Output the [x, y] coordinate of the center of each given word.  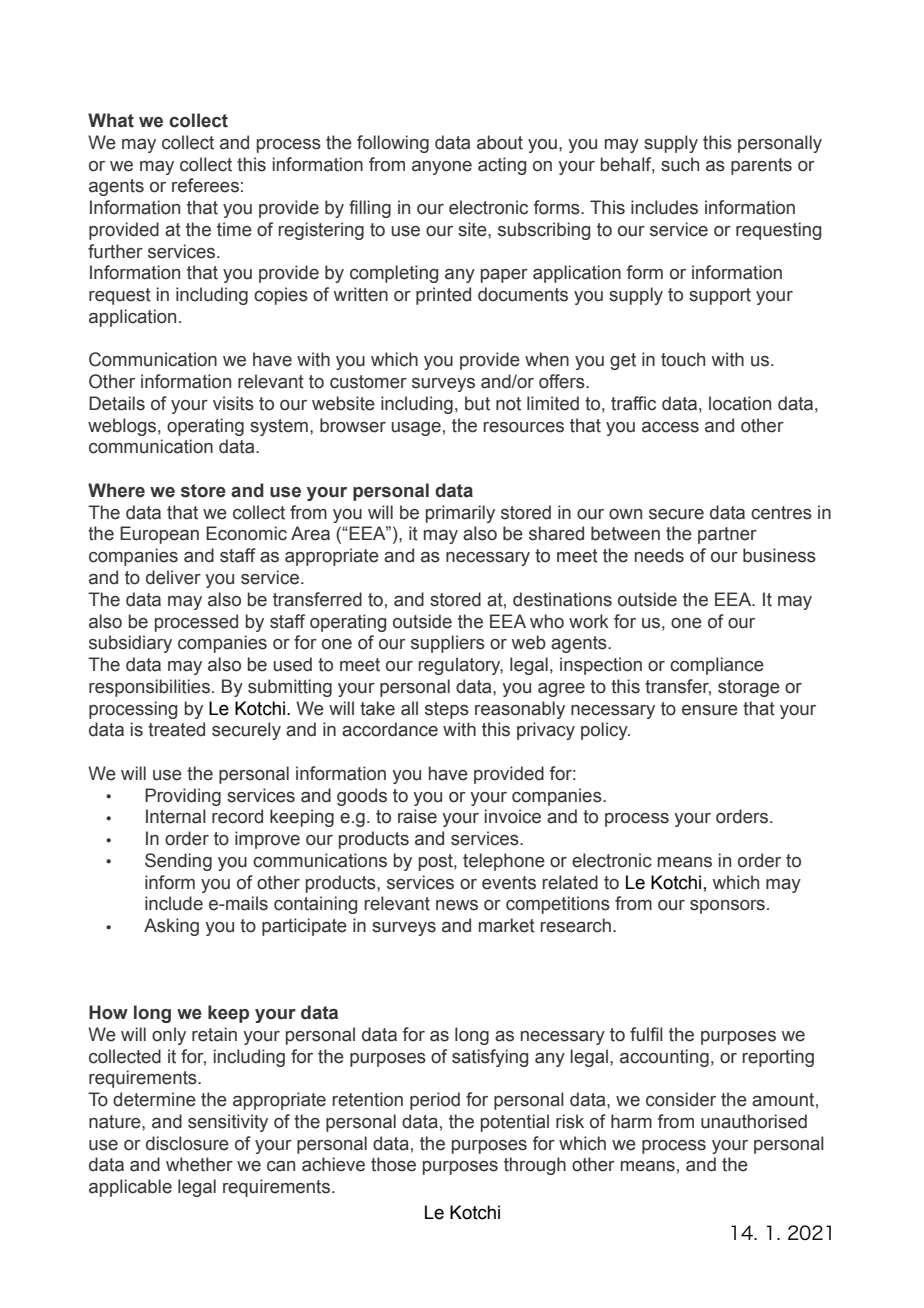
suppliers [448, 644]
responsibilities [149, 688]
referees [205, 185]
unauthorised [754, 1121]
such [680, 164]
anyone [442, 168]
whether [199, 1164]
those [393, 1164]
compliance [717, 666]
